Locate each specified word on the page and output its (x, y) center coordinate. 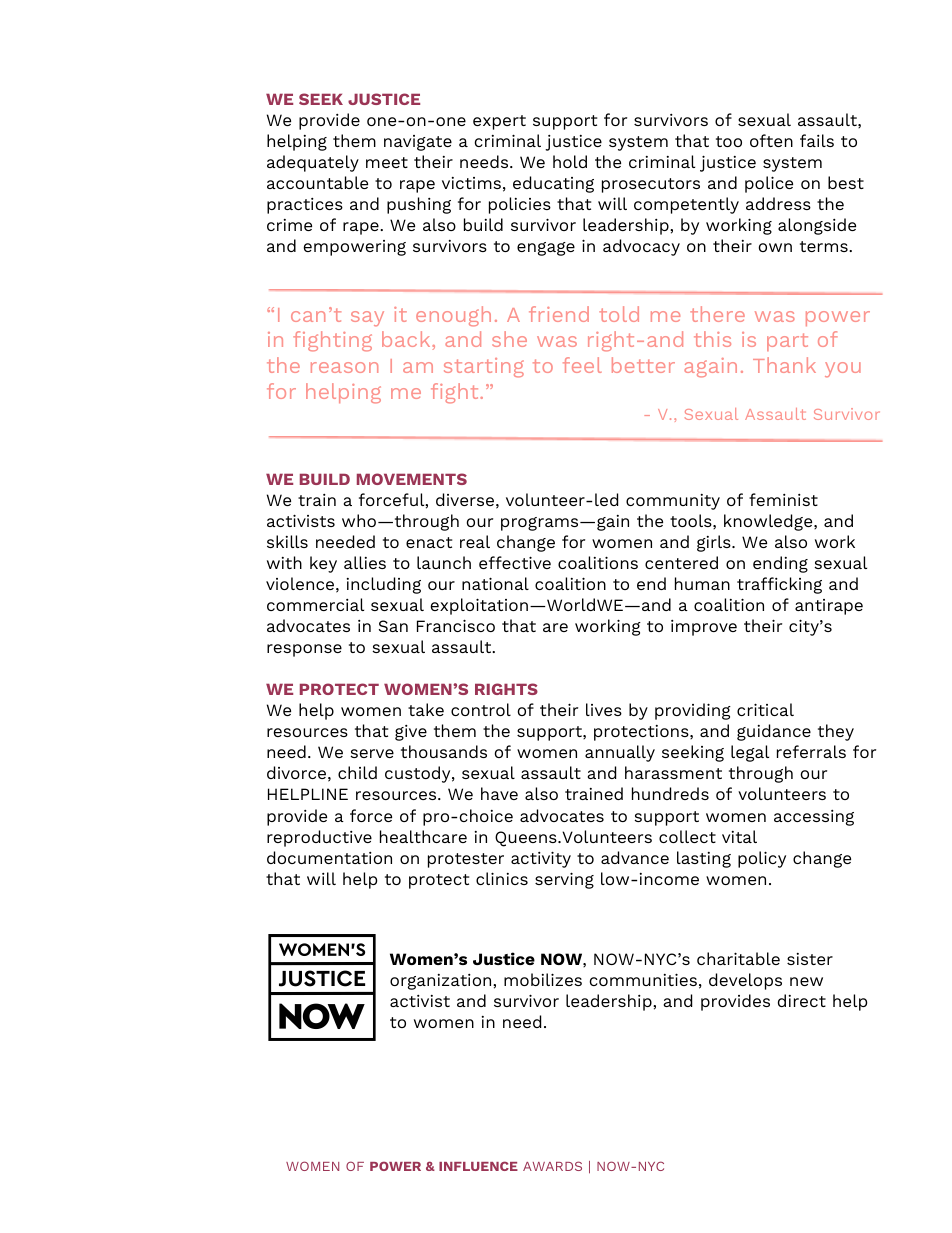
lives (604, 709)
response (304, 650)
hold (570, 161)
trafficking (779, 585)
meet (387, 162)
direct (802, 1000)
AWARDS (552, 1166)
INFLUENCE (478, 1166)
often (771, 140)
